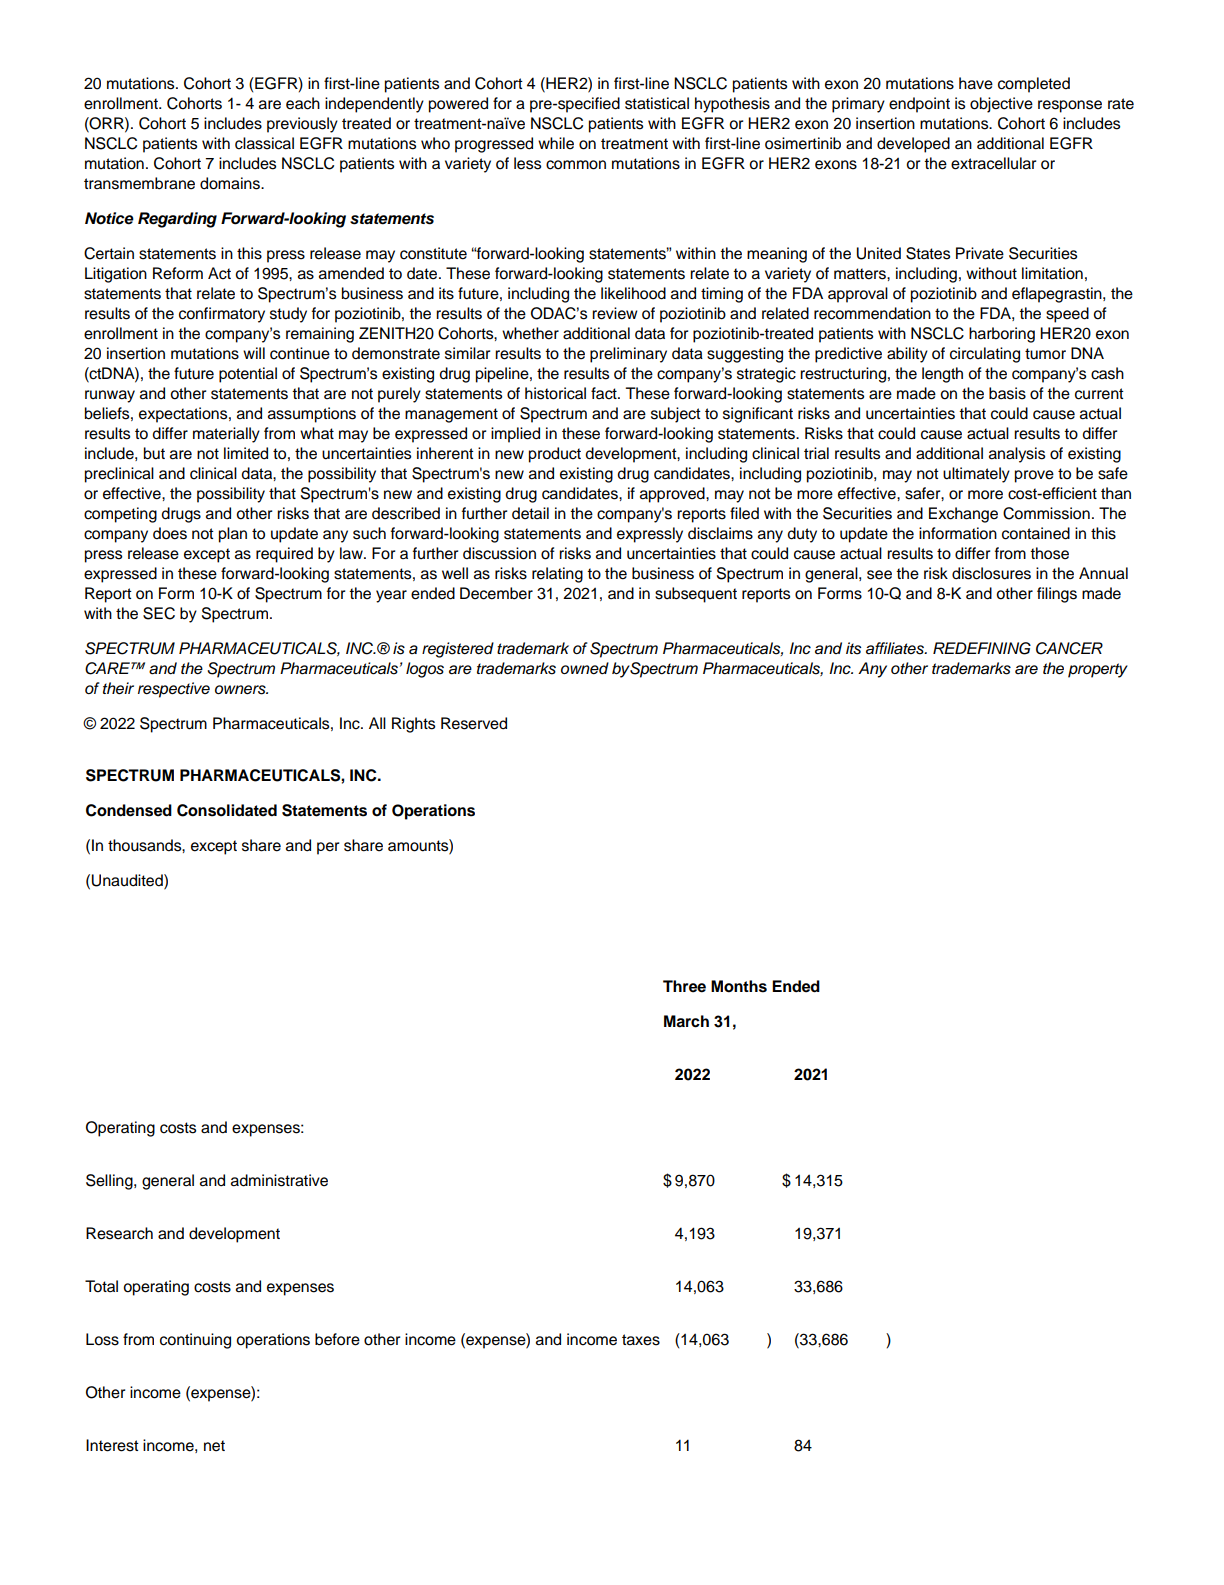 The width and height of the page is (1224, 1585). What do you see at coordinates (241, 690) in the page?
I see `owners` at bounding box center [241, 690].
